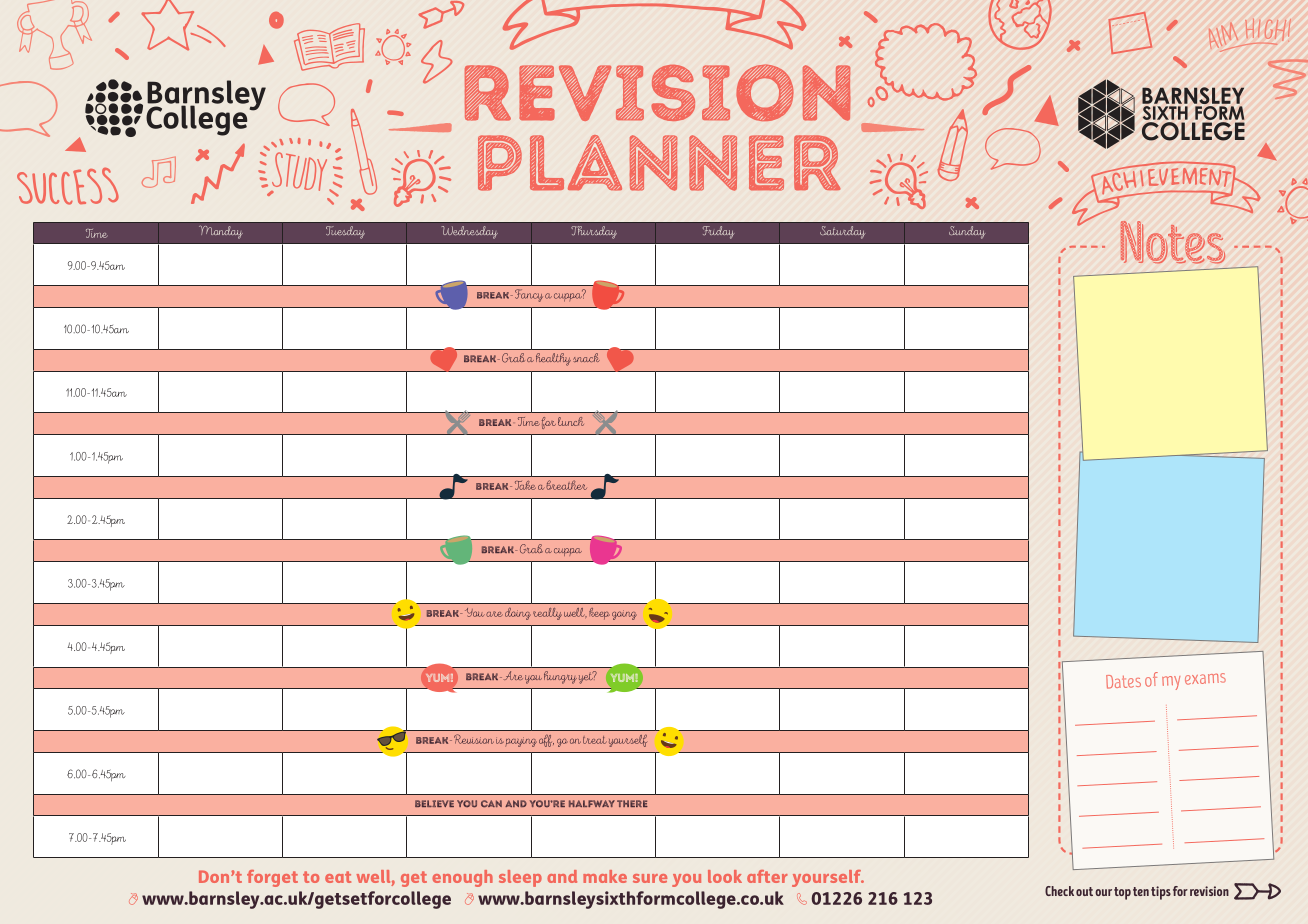 The height and width of the screenshot is (924, 1308). What do you see at coordinates (1059, 891) in the screenshot?
I see `Check` at bounding box center [1059, 891].
